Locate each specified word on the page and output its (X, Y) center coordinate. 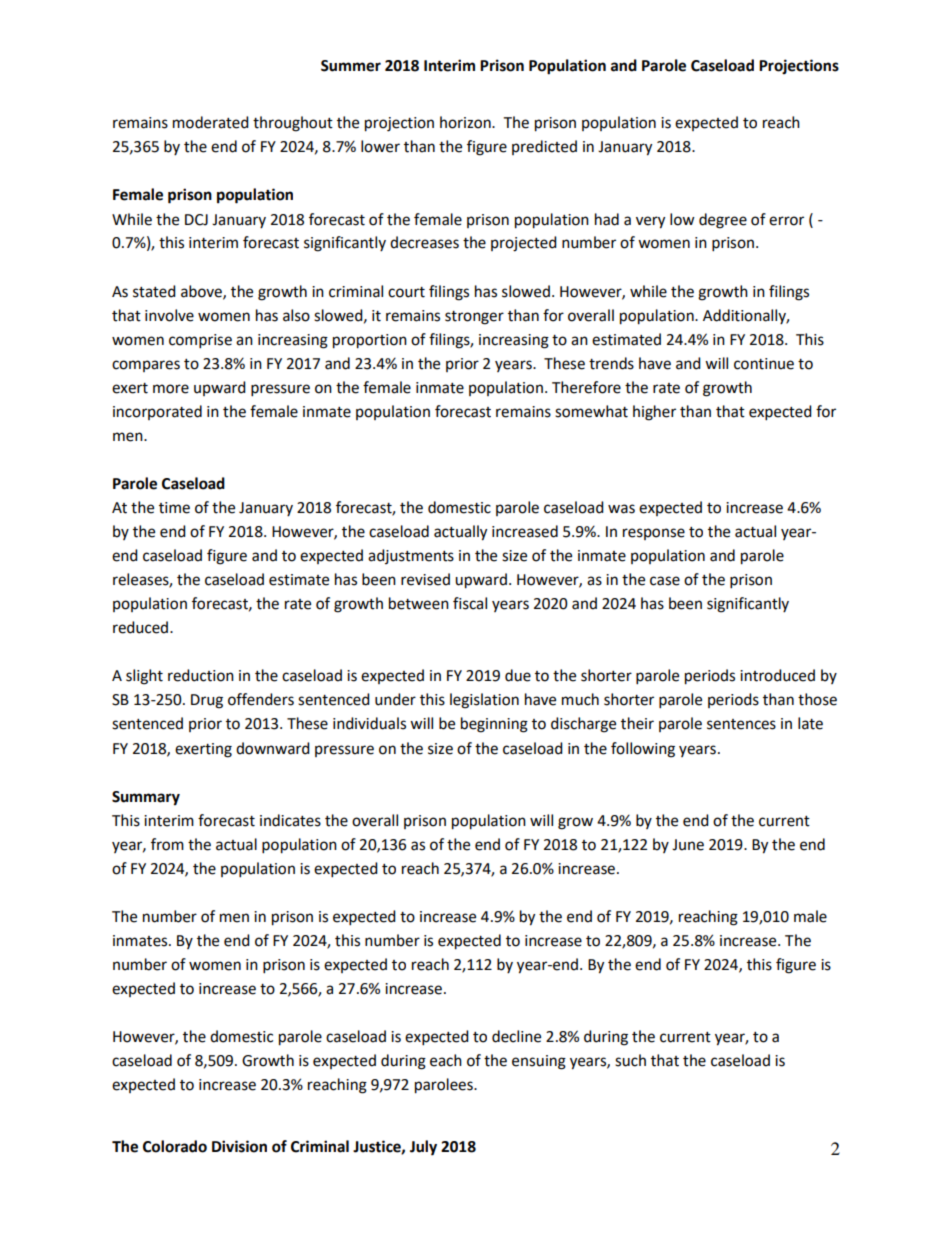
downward (273, 748)
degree (723, 221)
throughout (293, 124)
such (630, 1060)
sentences (741, 724)
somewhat (591, 411)
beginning (494, 725)
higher (654, 413)
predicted (544, 147)
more (171, 389)
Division (239, 1146)
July (423, 1148)
